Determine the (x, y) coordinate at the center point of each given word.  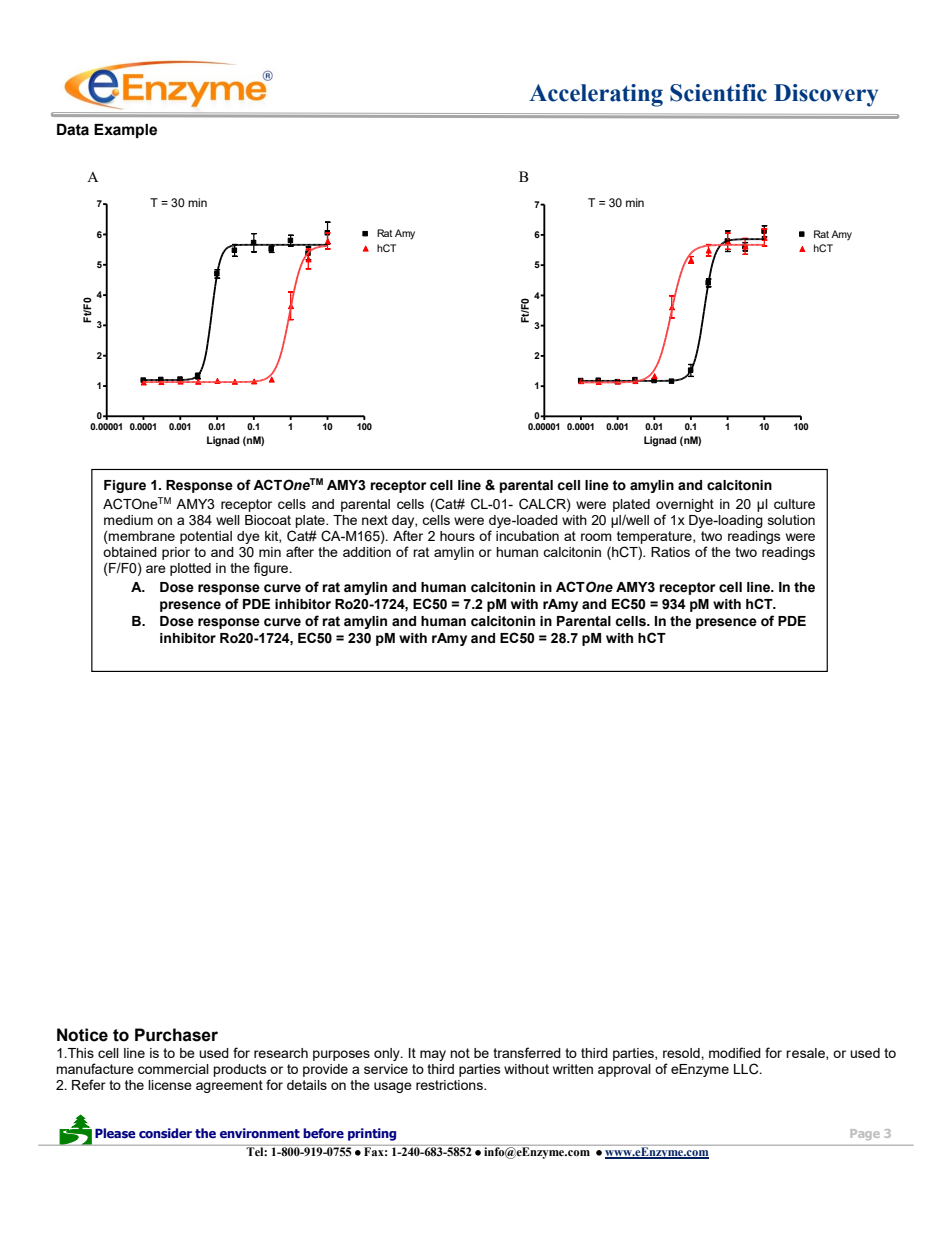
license (170, 1085)
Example (125, 131)
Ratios (670, 552)
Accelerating (596, 95)
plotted (190, 569)
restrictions (450, 1085)
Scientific (718, 93)
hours (457, 536)
